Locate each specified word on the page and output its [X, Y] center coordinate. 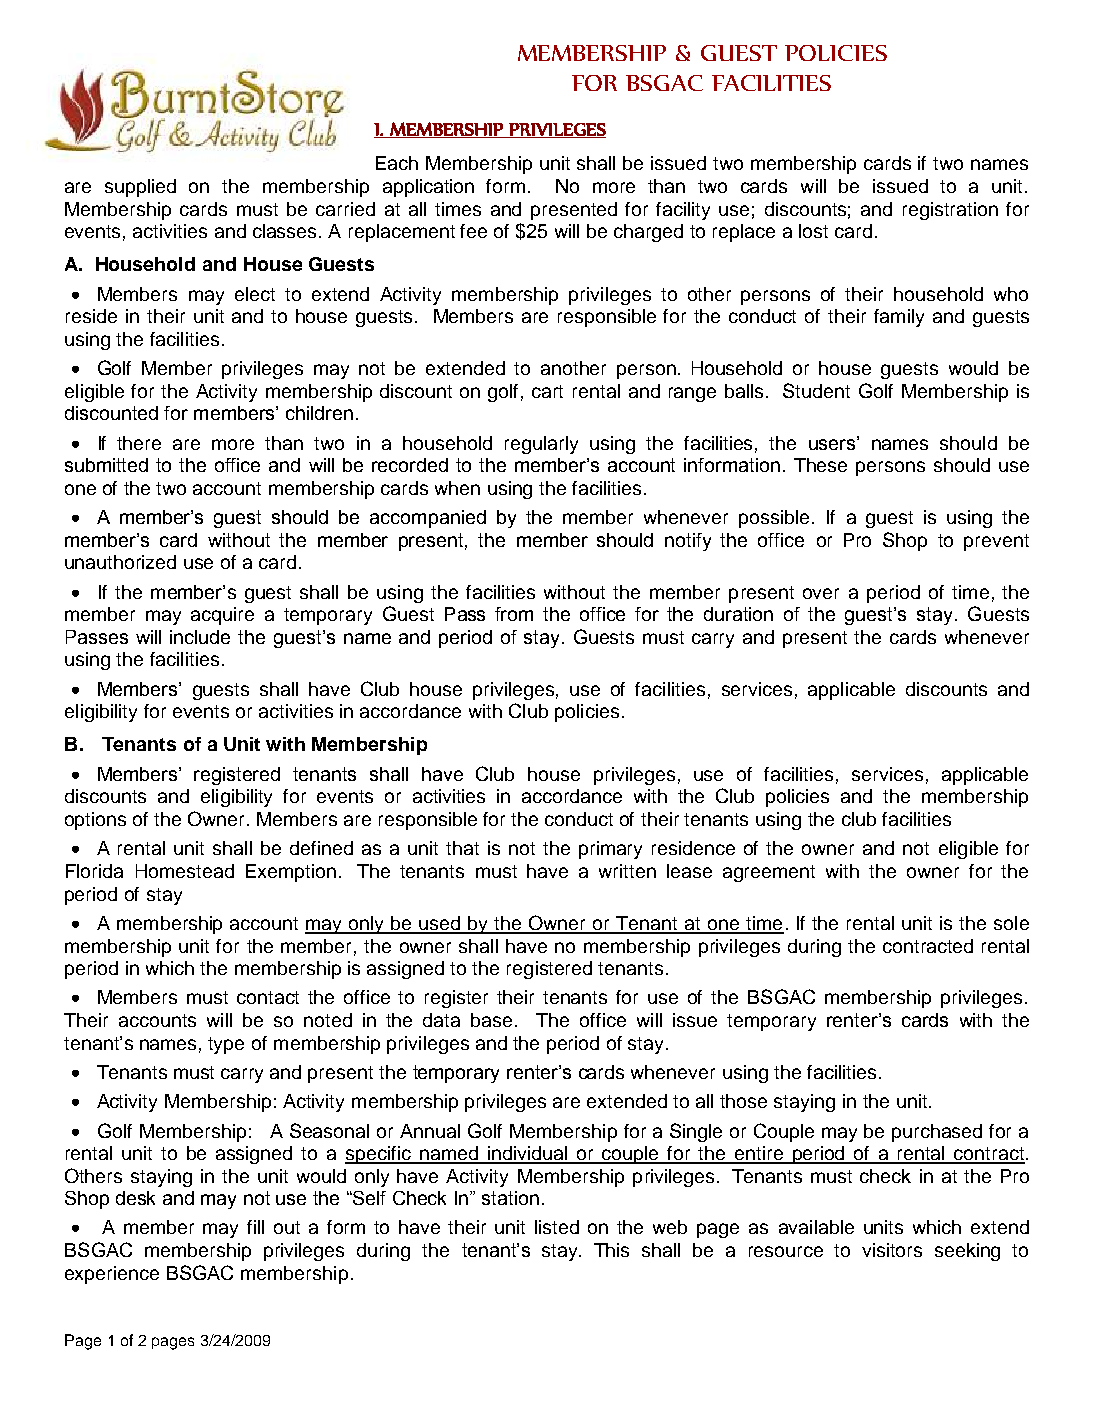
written [627, 871]
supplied [140, 188]
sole [1011, 923]
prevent [996, 542]
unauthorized [120, 562]
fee [473, 231]
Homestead [185, 871]
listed [557, 1227]
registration [950, 211]
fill [255, 1227]
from [514, 614]
